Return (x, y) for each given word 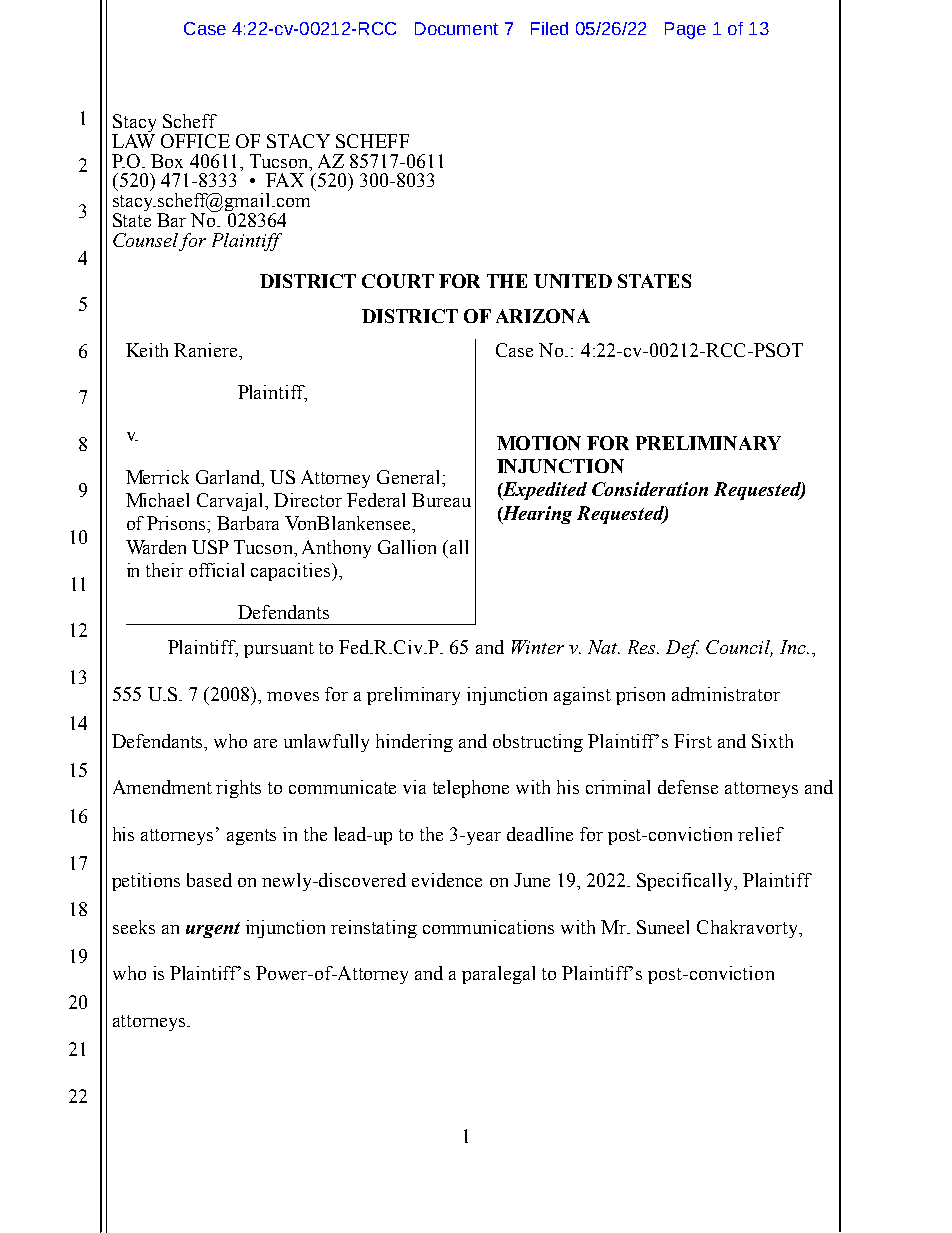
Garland (229, 477)
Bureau (441, 500)
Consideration (650, 489)
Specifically (686, 882)
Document (456, 28)
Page (685, 30)
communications (488, 927)
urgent (213, 930)
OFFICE (195, 141)
